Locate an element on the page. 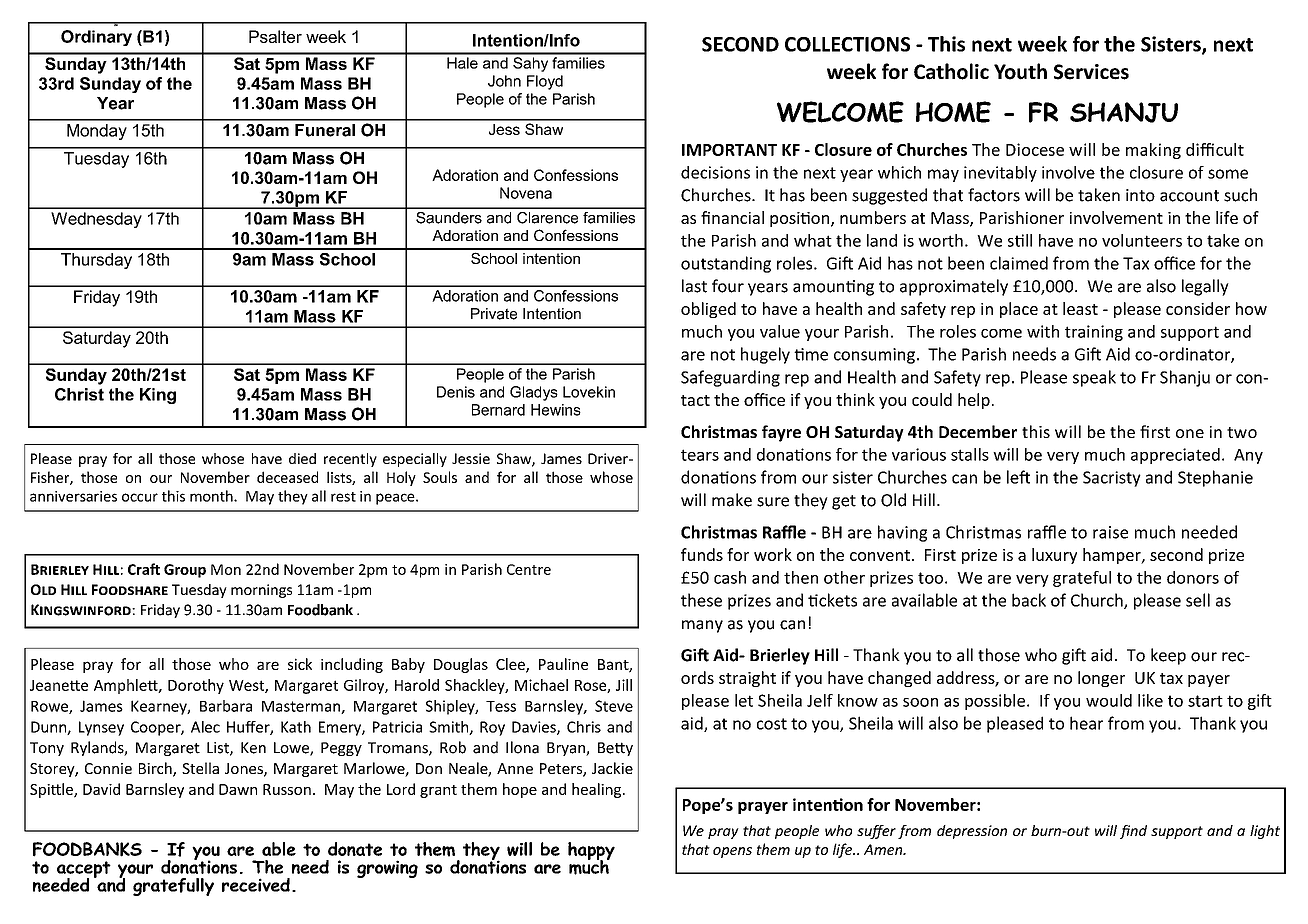  Jill is located at coordinates (624, 685).
